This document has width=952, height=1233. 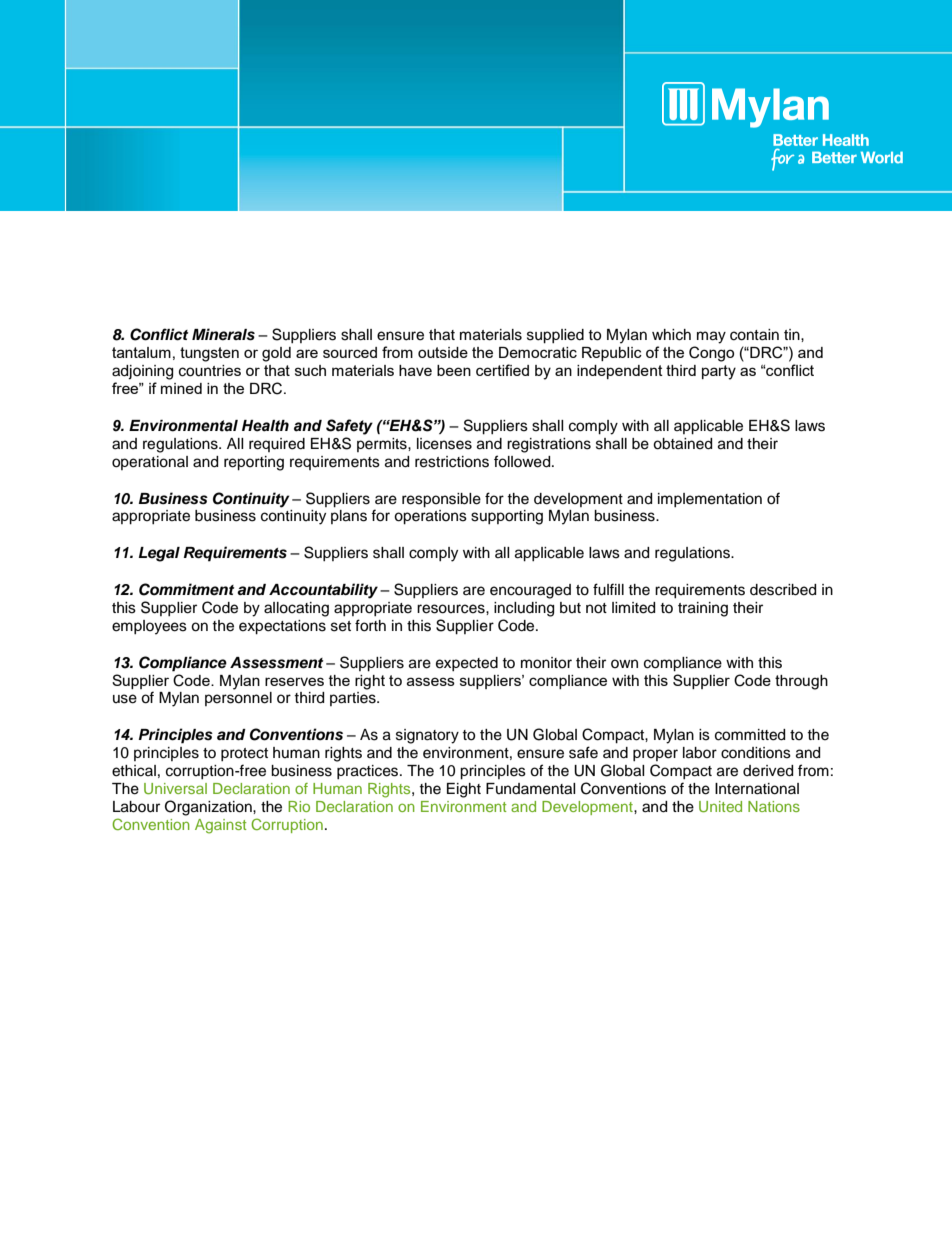 What do you see at coordinates (186, 589) in the document?
I see `Commitment` at bounding box center [186, 589].
